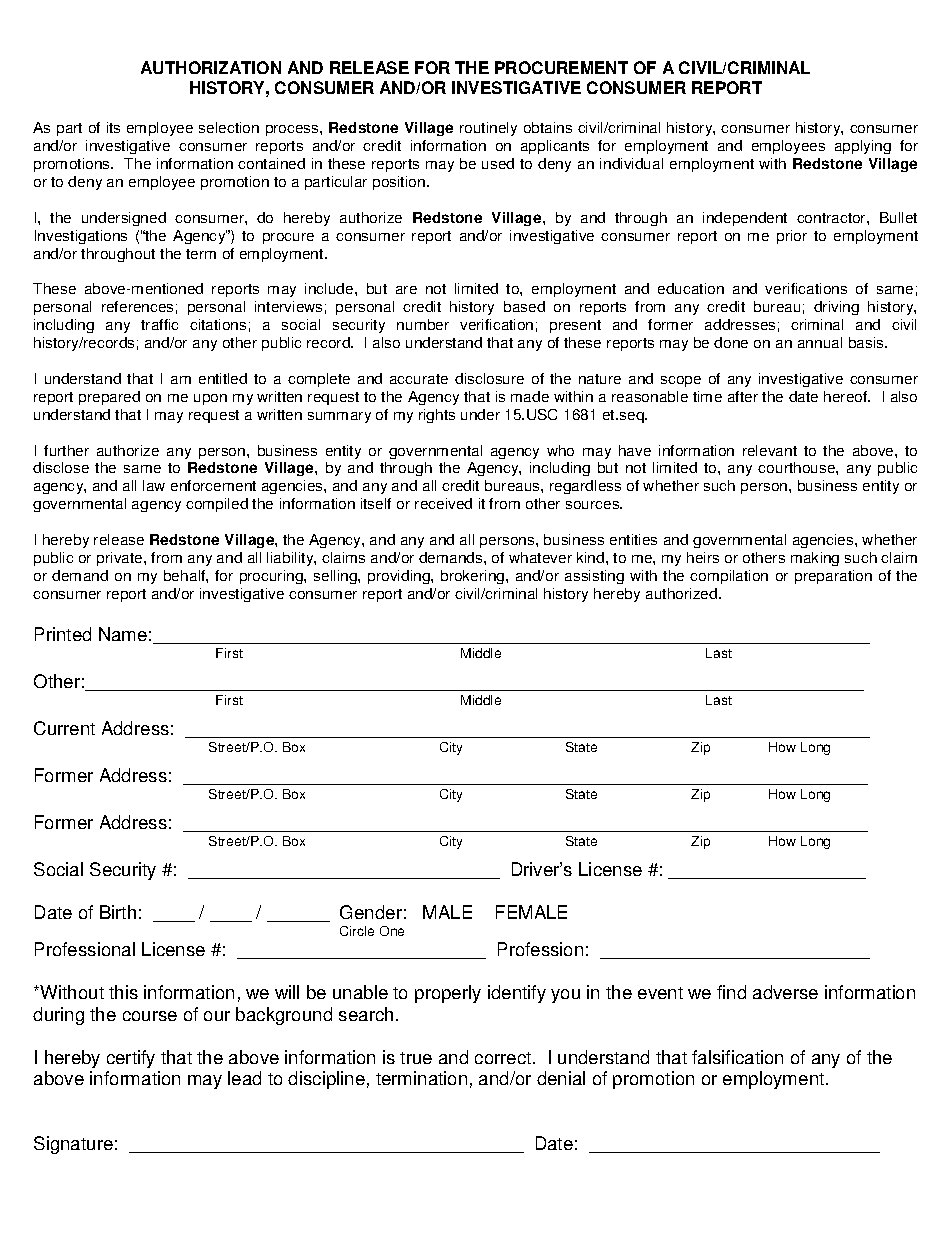 The image size is (952, 1233). What do you see at coordinates (474, 577) in the screenshot?
I see `brokering` at bounding box center [474, 577].
